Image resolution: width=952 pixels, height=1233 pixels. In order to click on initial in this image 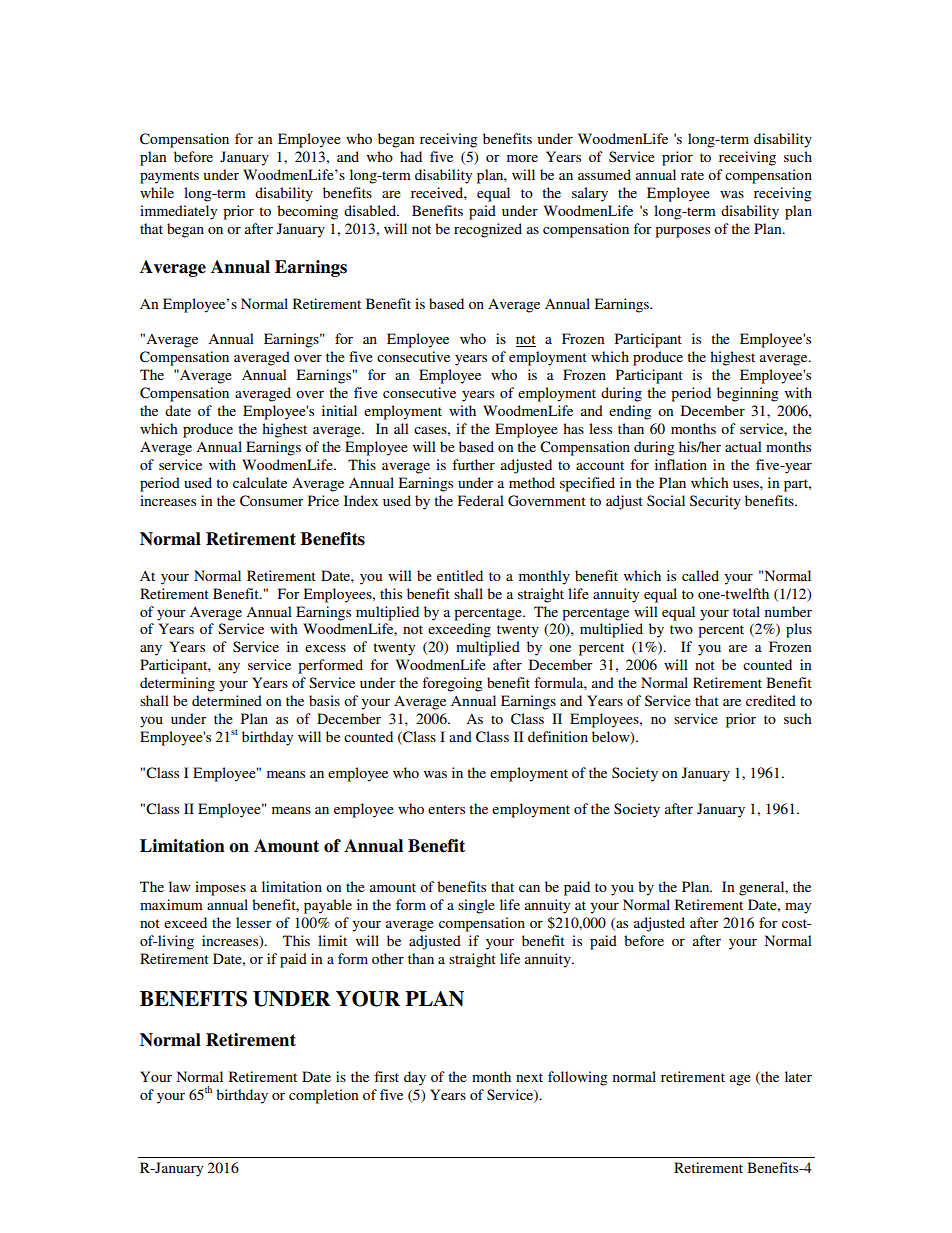, I will do `click(339, 410)`.
